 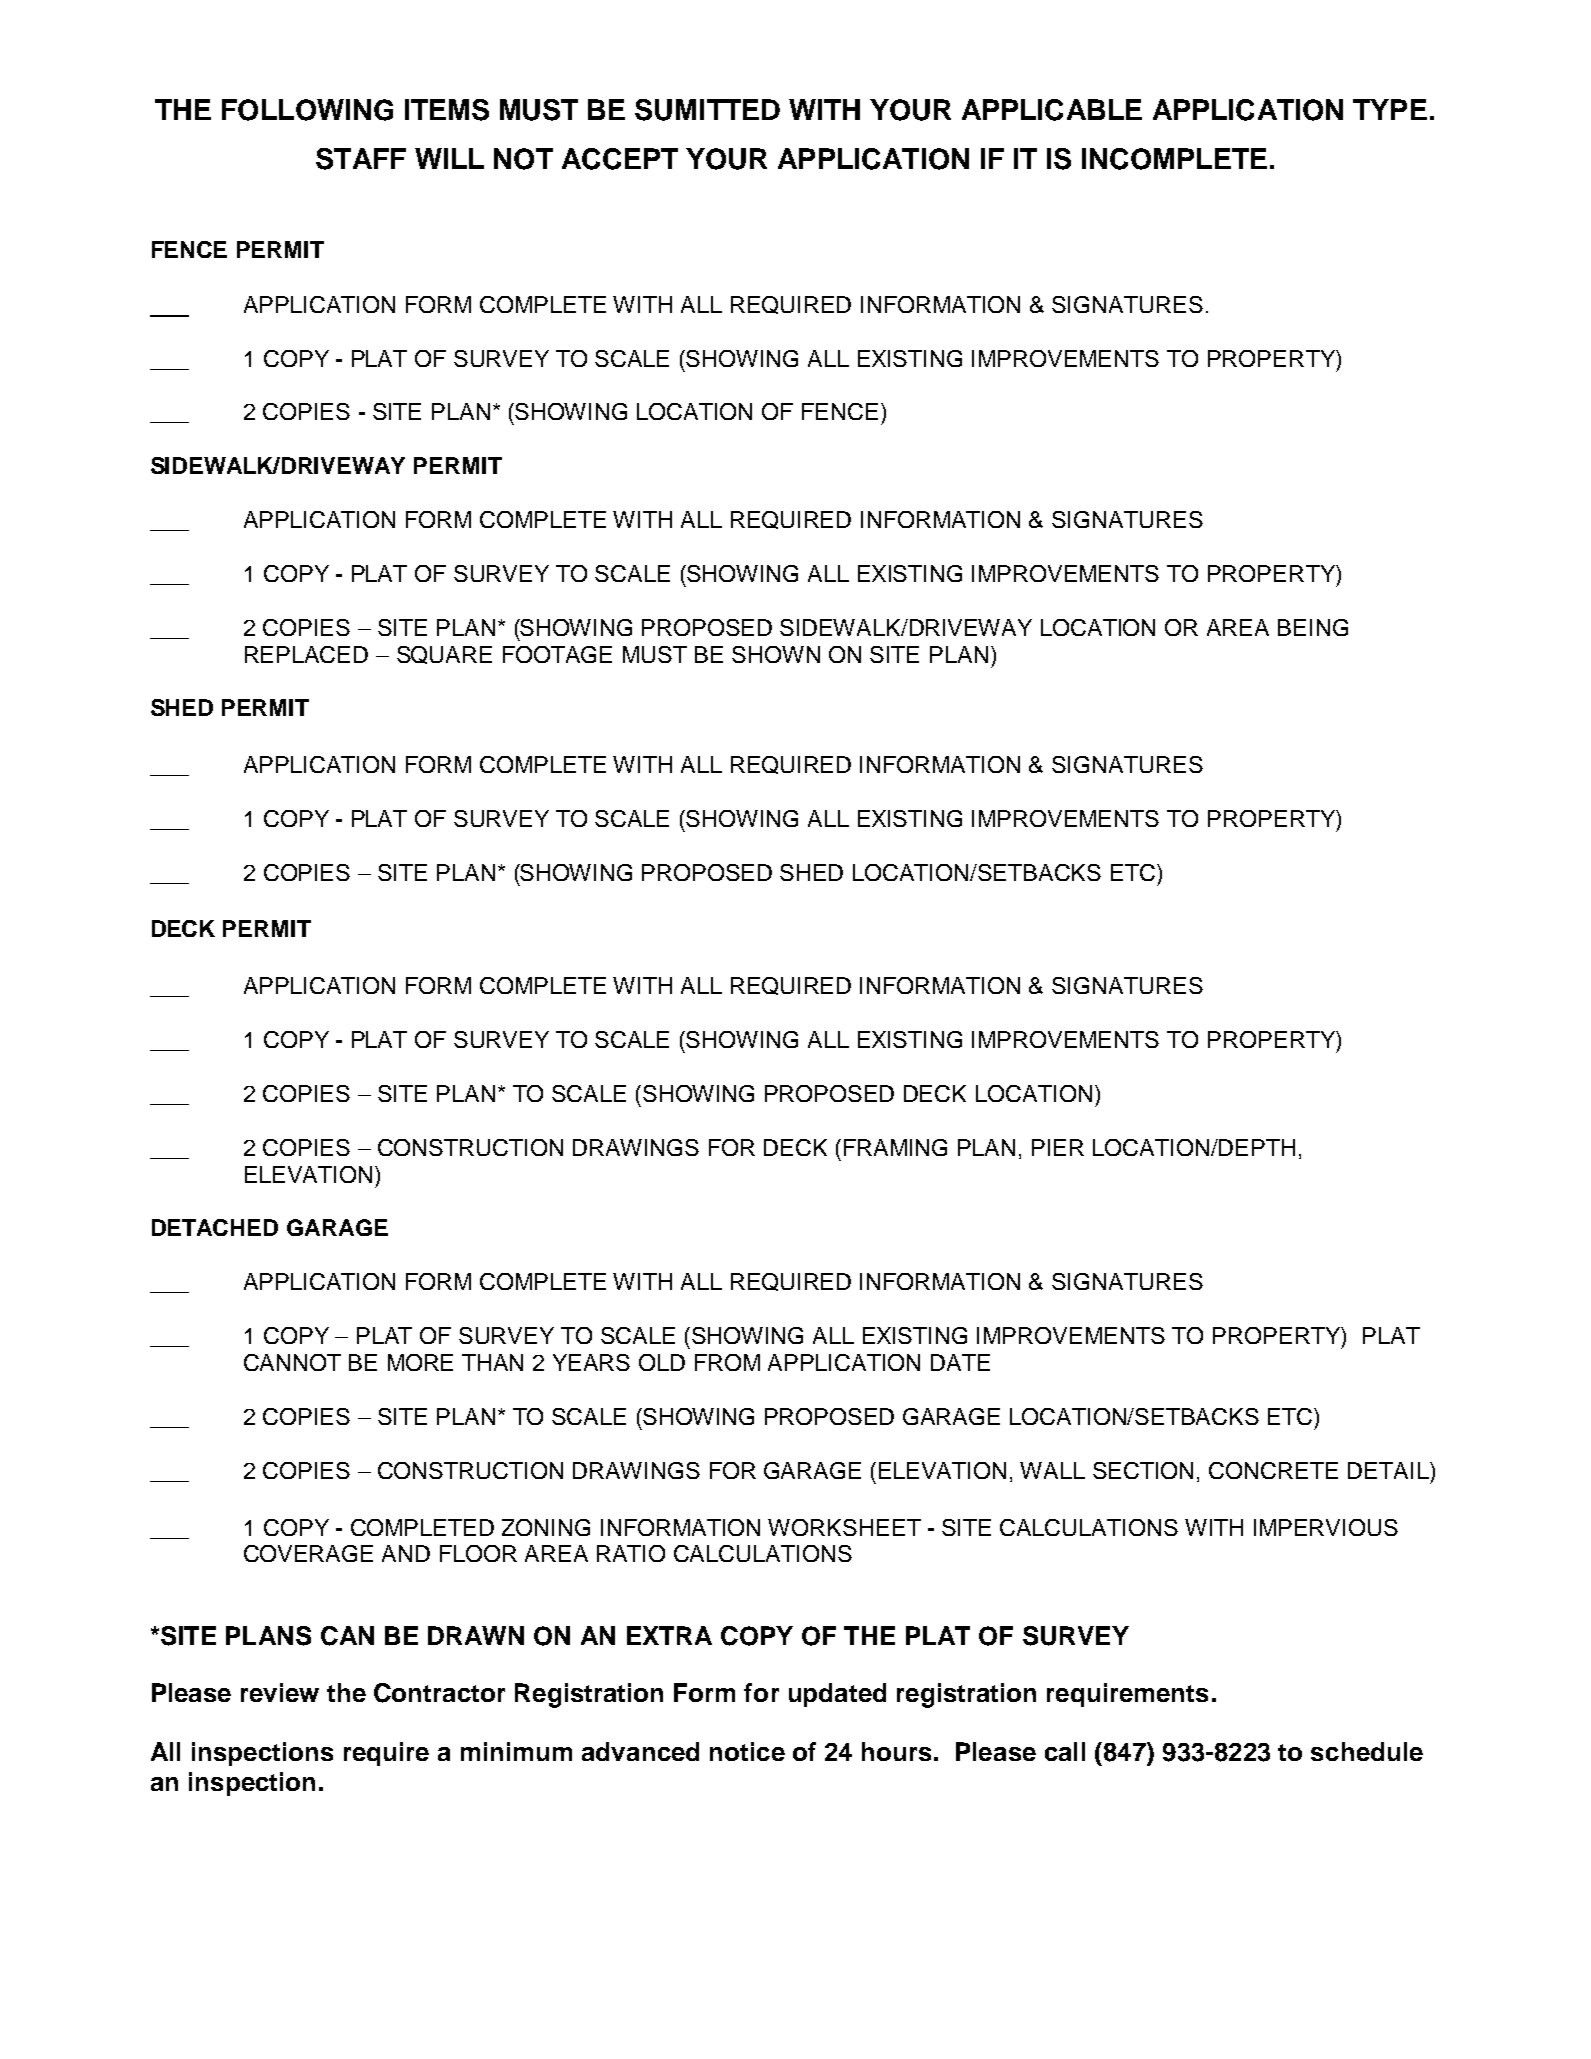 I want to click on notice, so click(x=747, y=1751).
